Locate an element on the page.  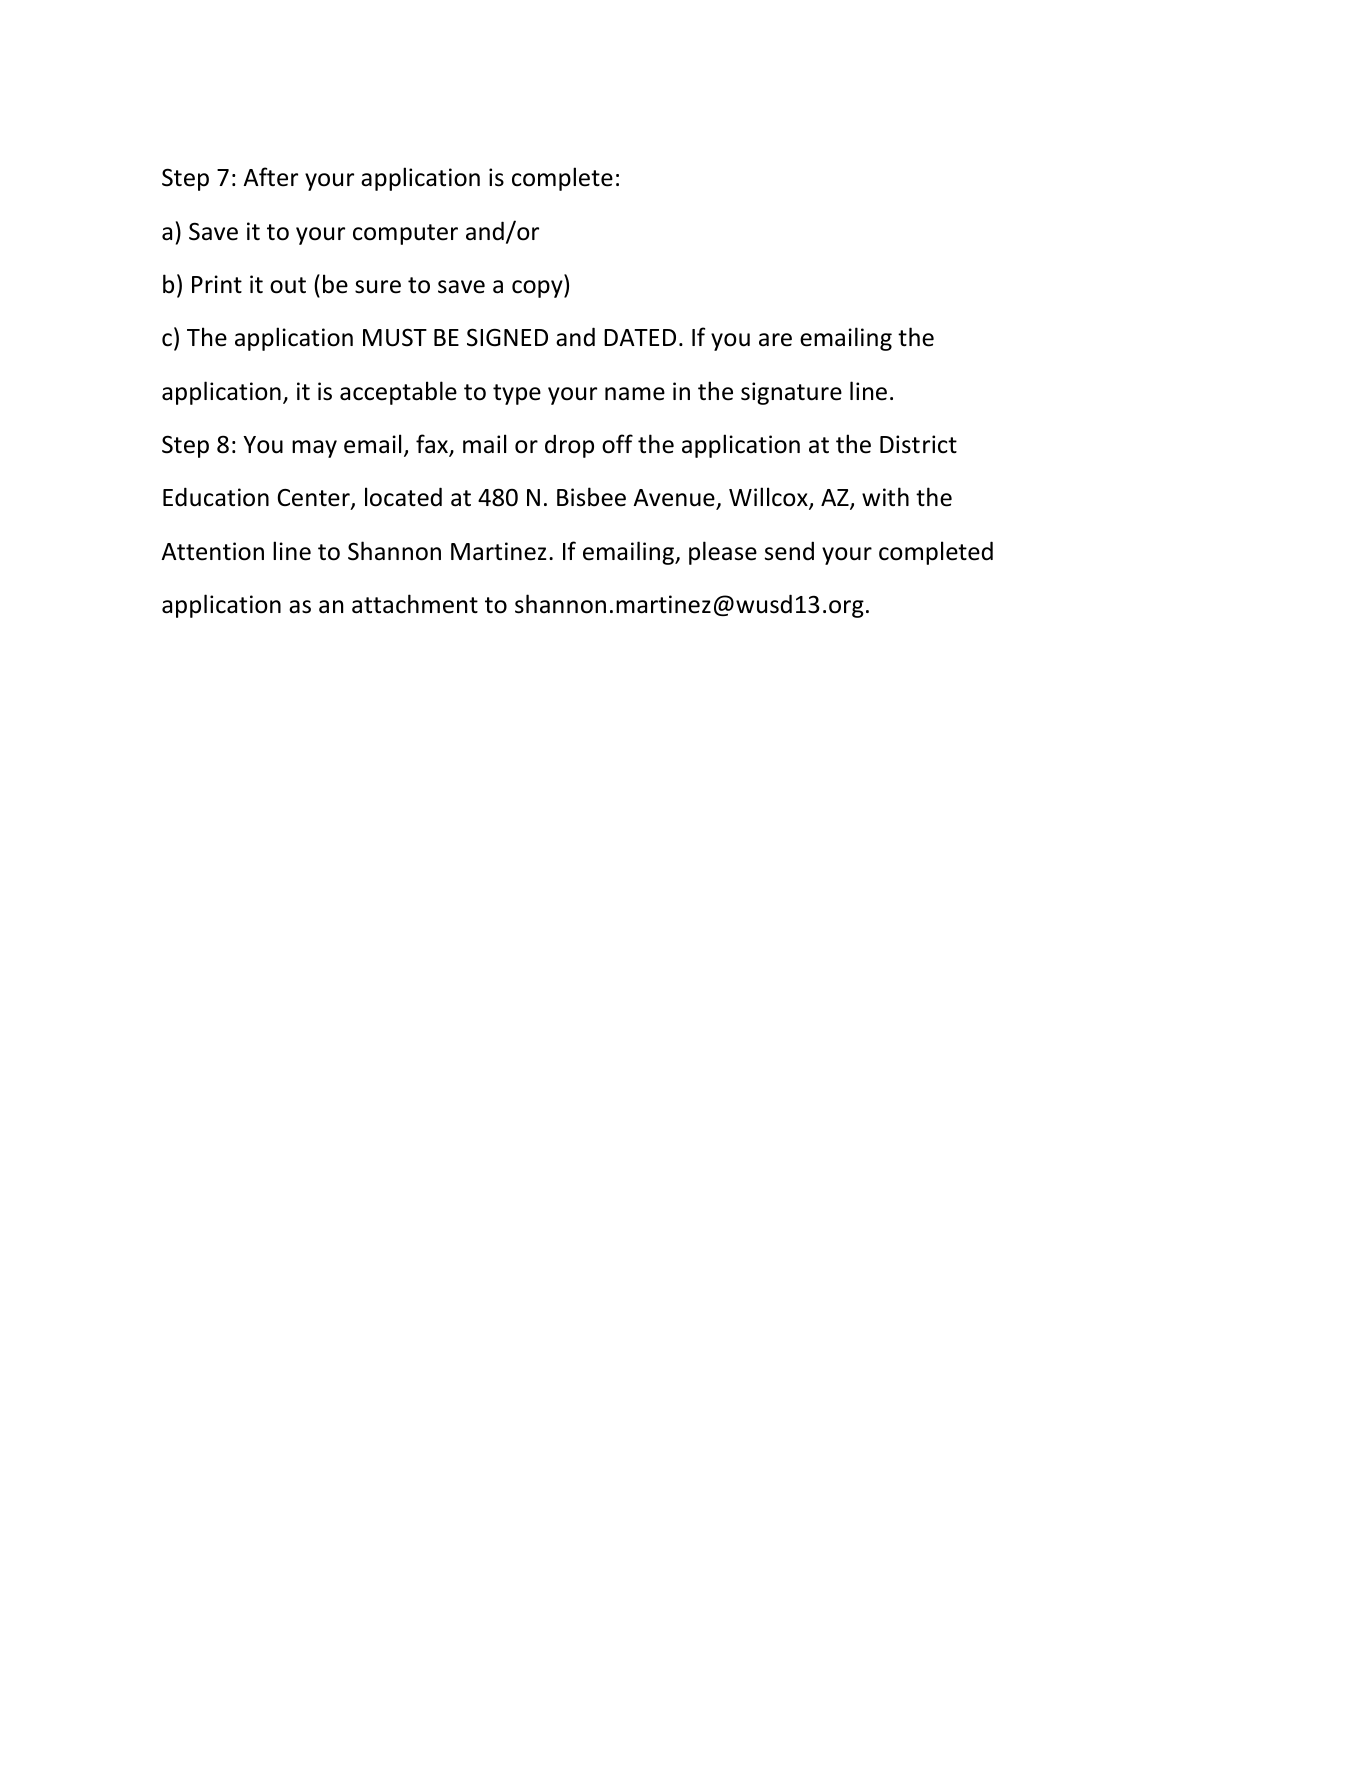
copy is located at coordinates (538, 289).
